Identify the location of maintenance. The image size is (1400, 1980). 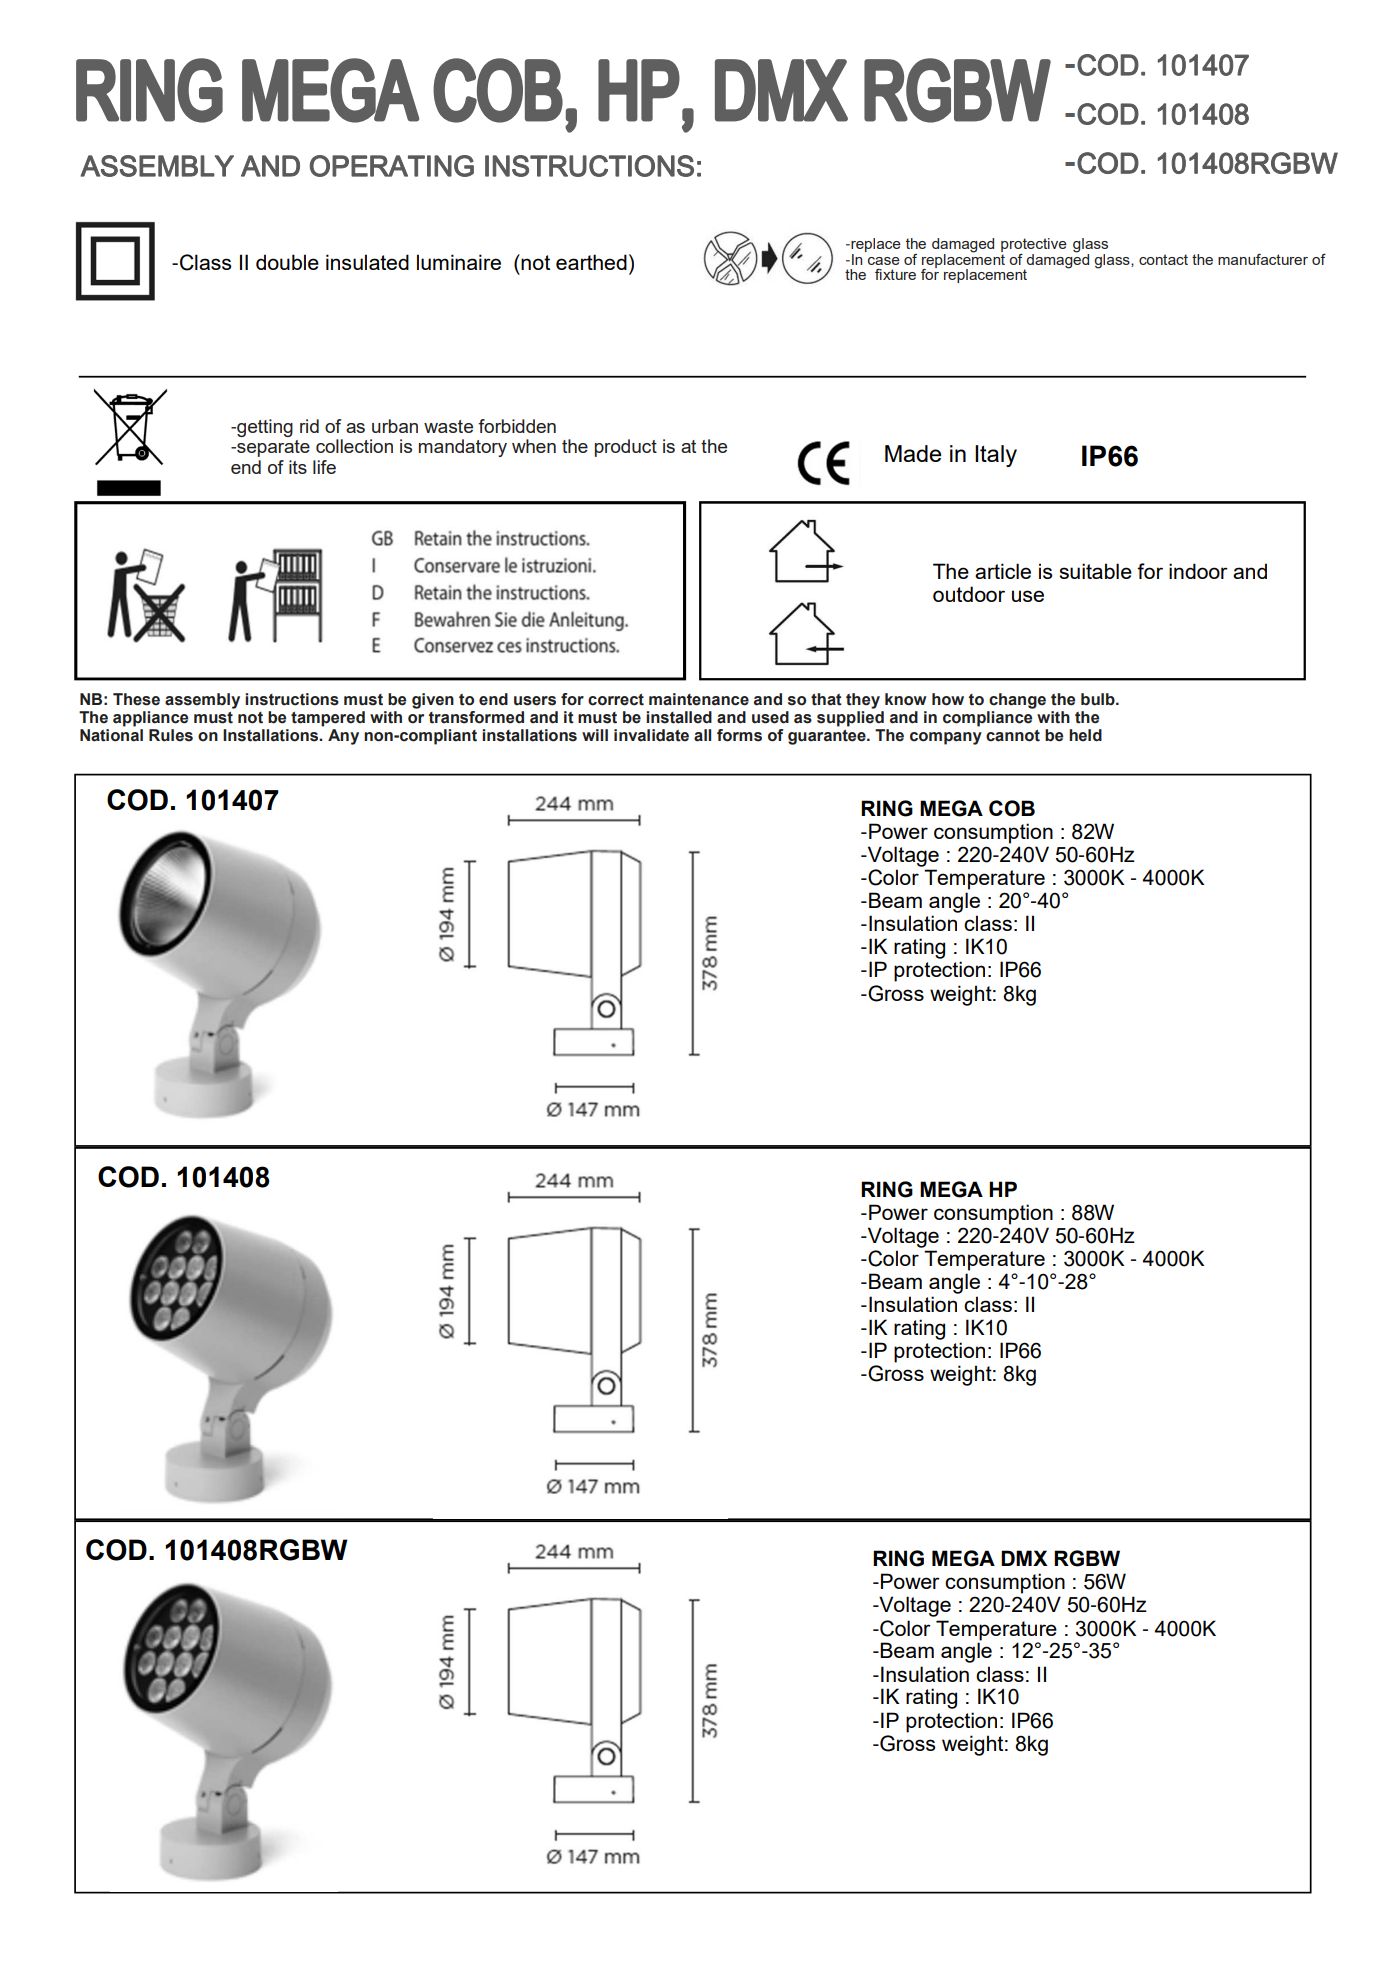
(699, 699).
